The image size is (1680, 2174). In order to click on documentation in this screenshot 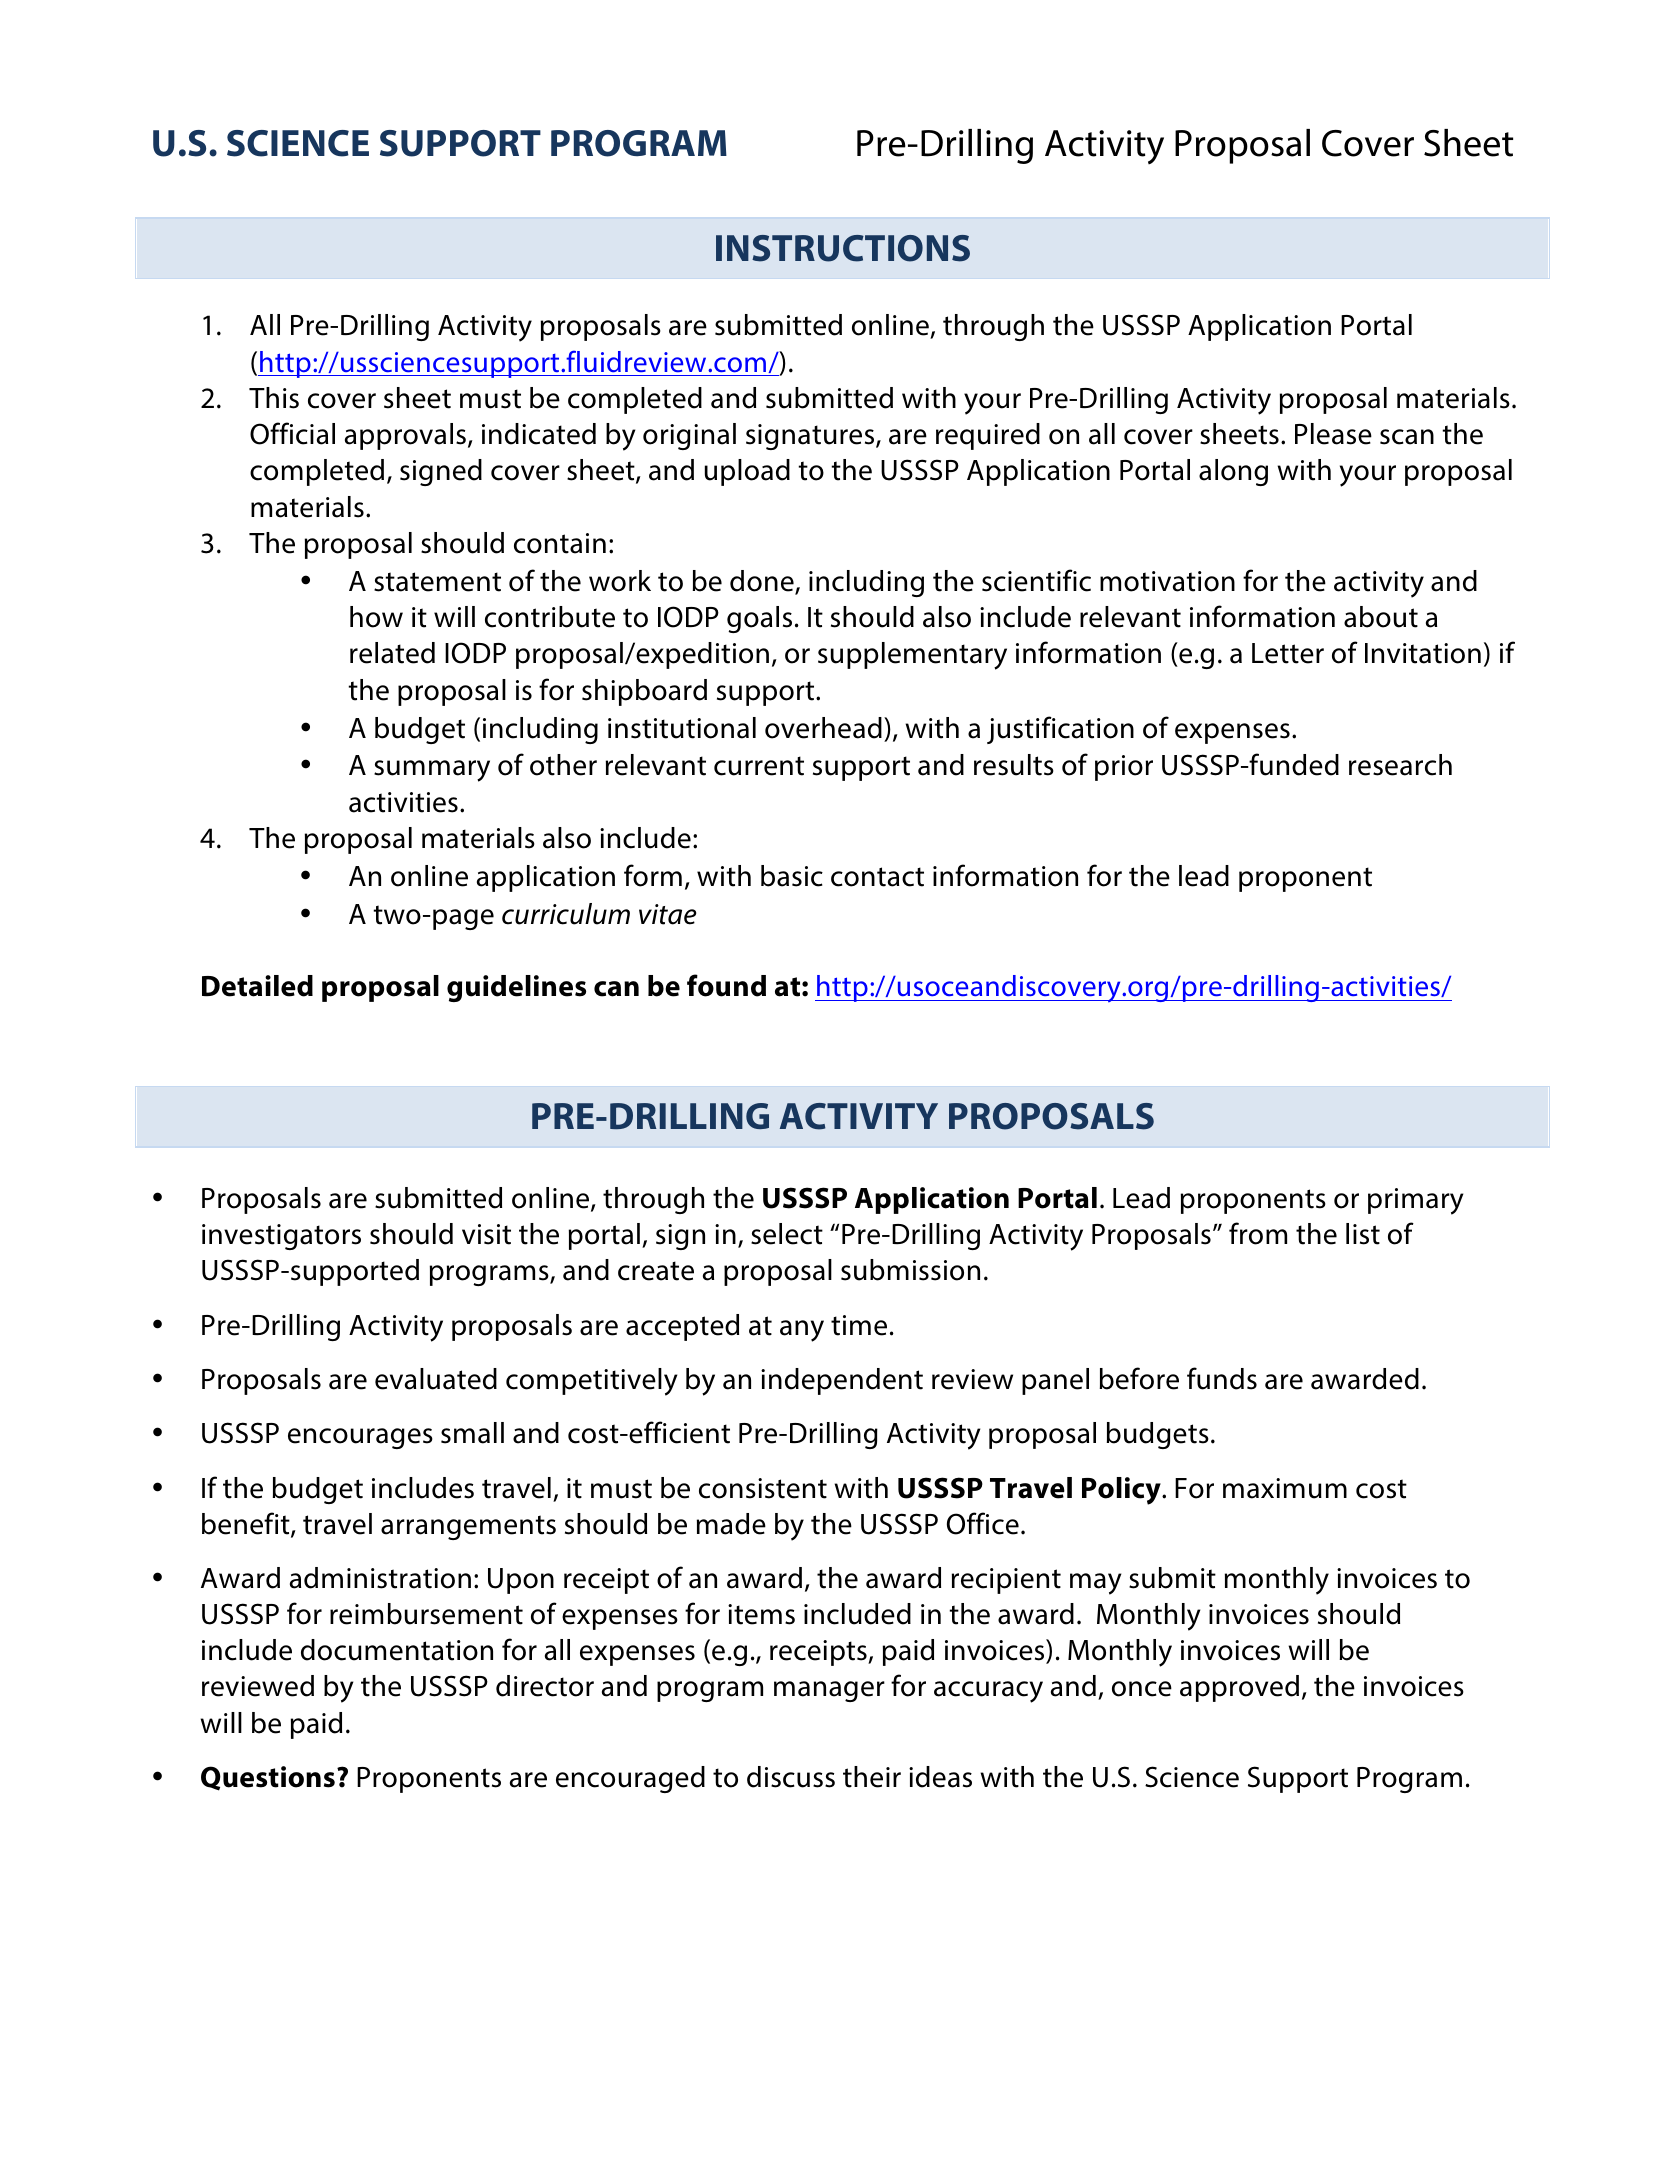, I will do `click(397, 1650)`.
